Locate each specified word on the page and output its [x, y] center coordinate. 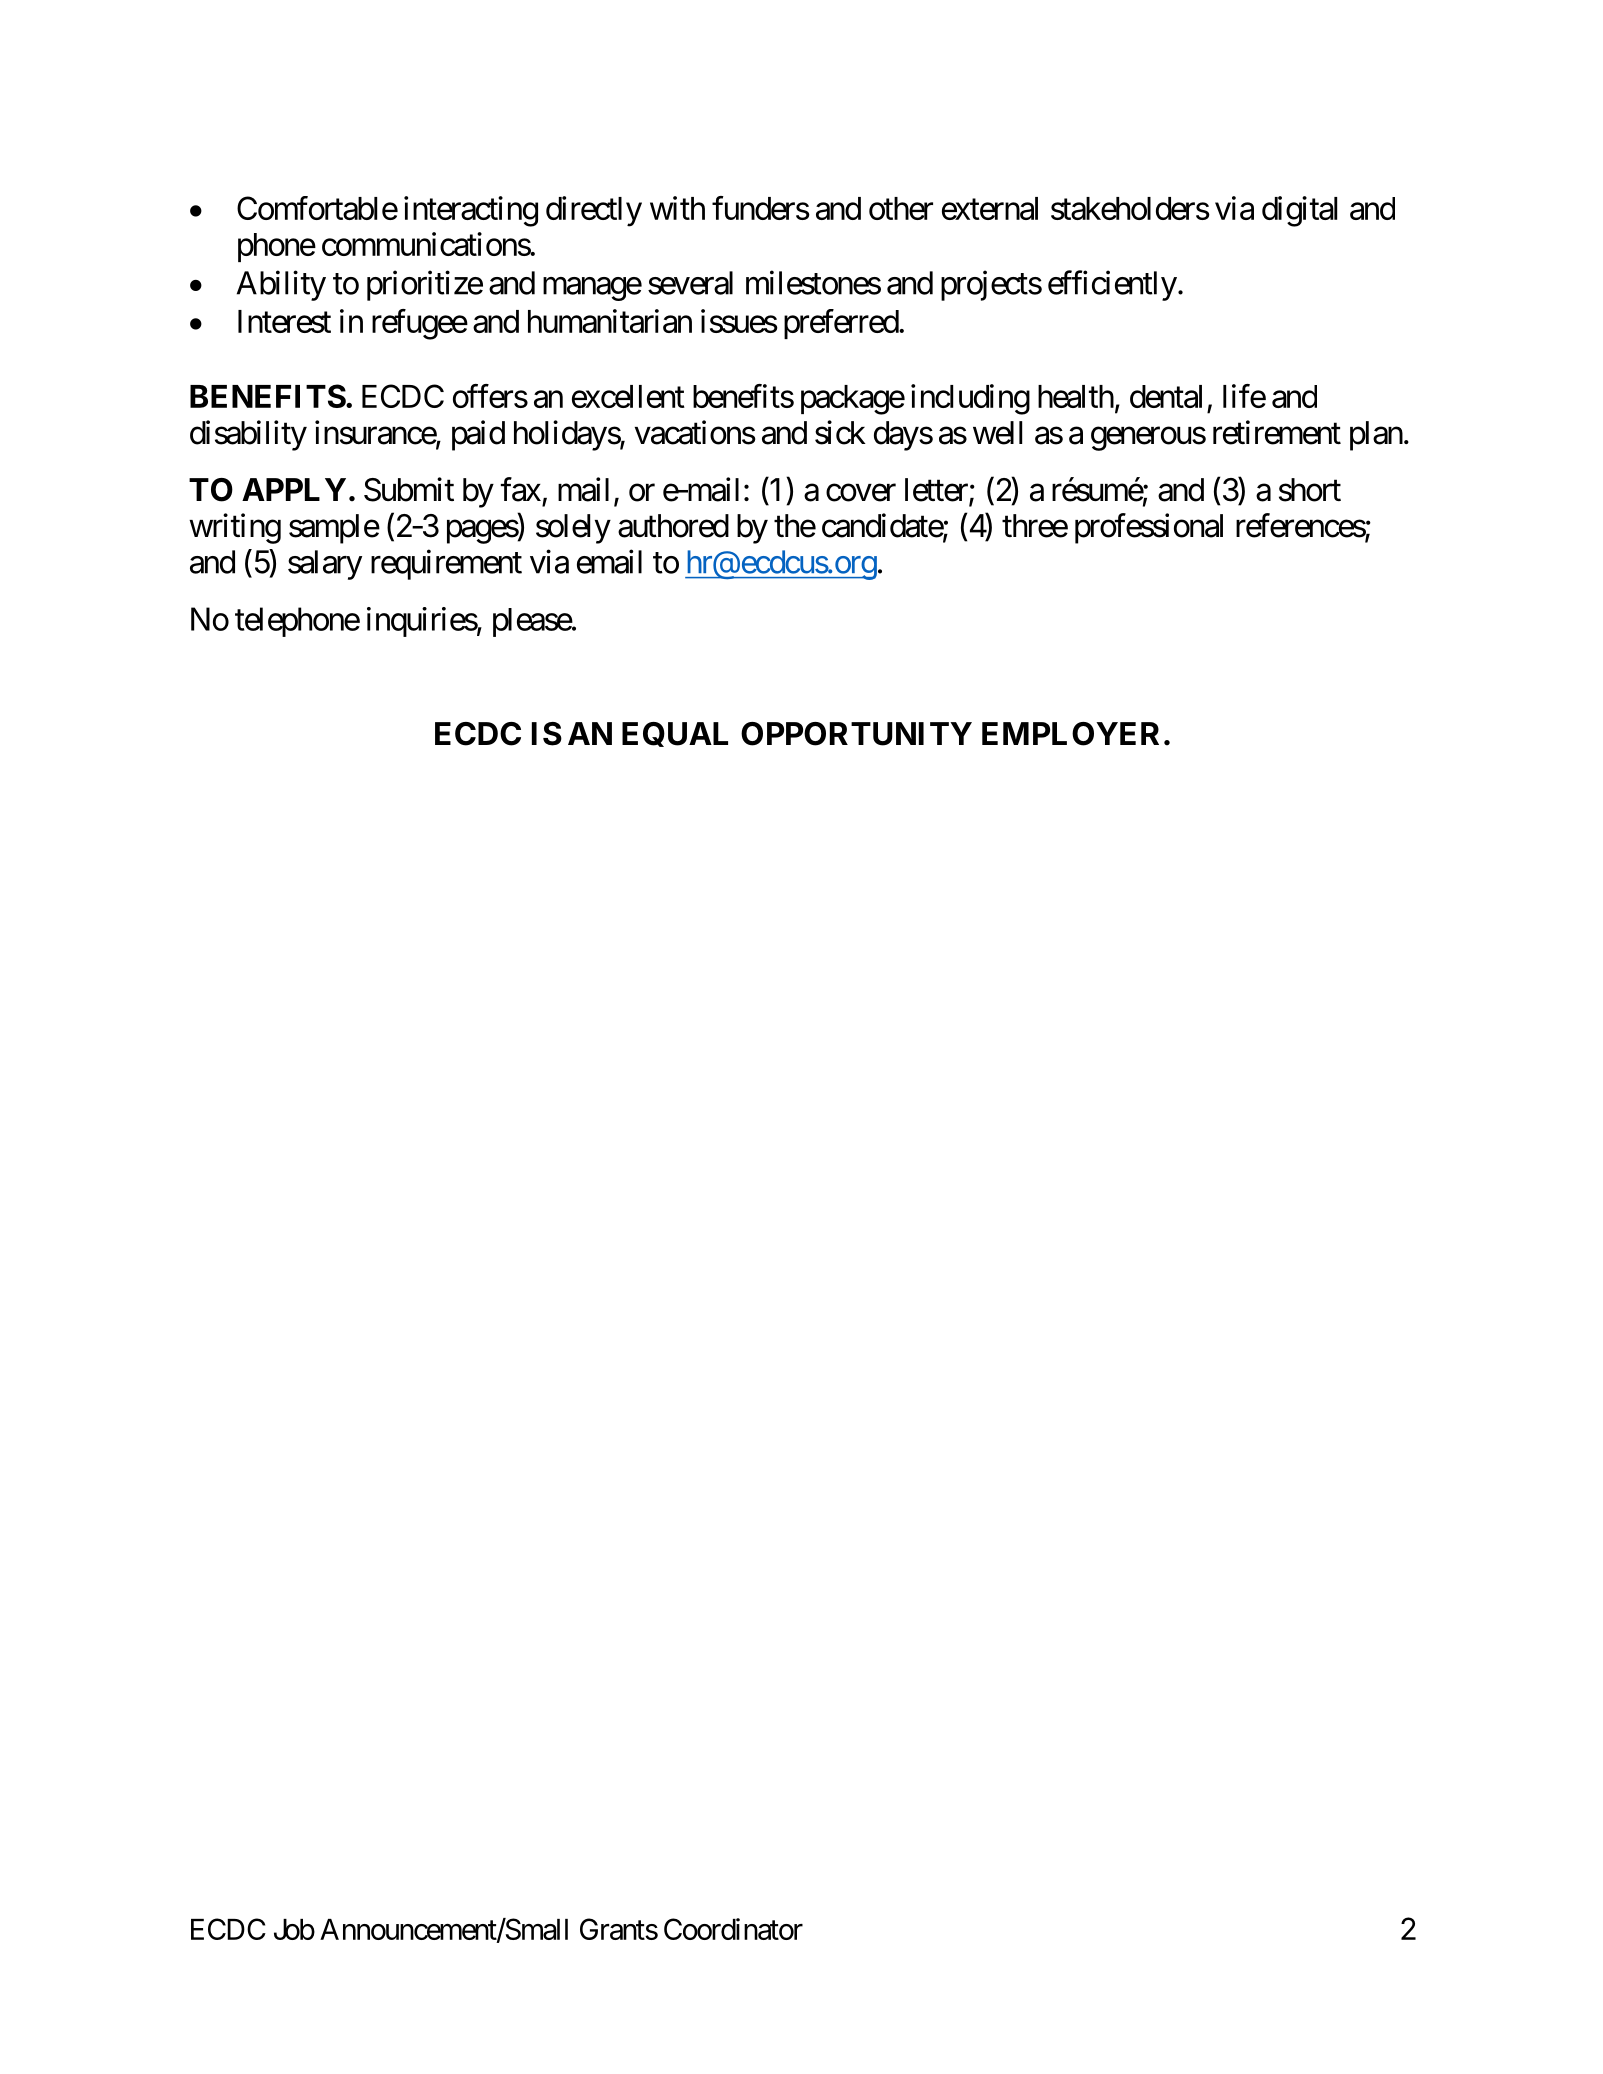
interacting [471, 211]
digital [1299, 211]
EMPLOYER [1070, 734]
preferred [842, 324]
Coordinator [733, 1929]
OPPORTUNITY [856, 734]
